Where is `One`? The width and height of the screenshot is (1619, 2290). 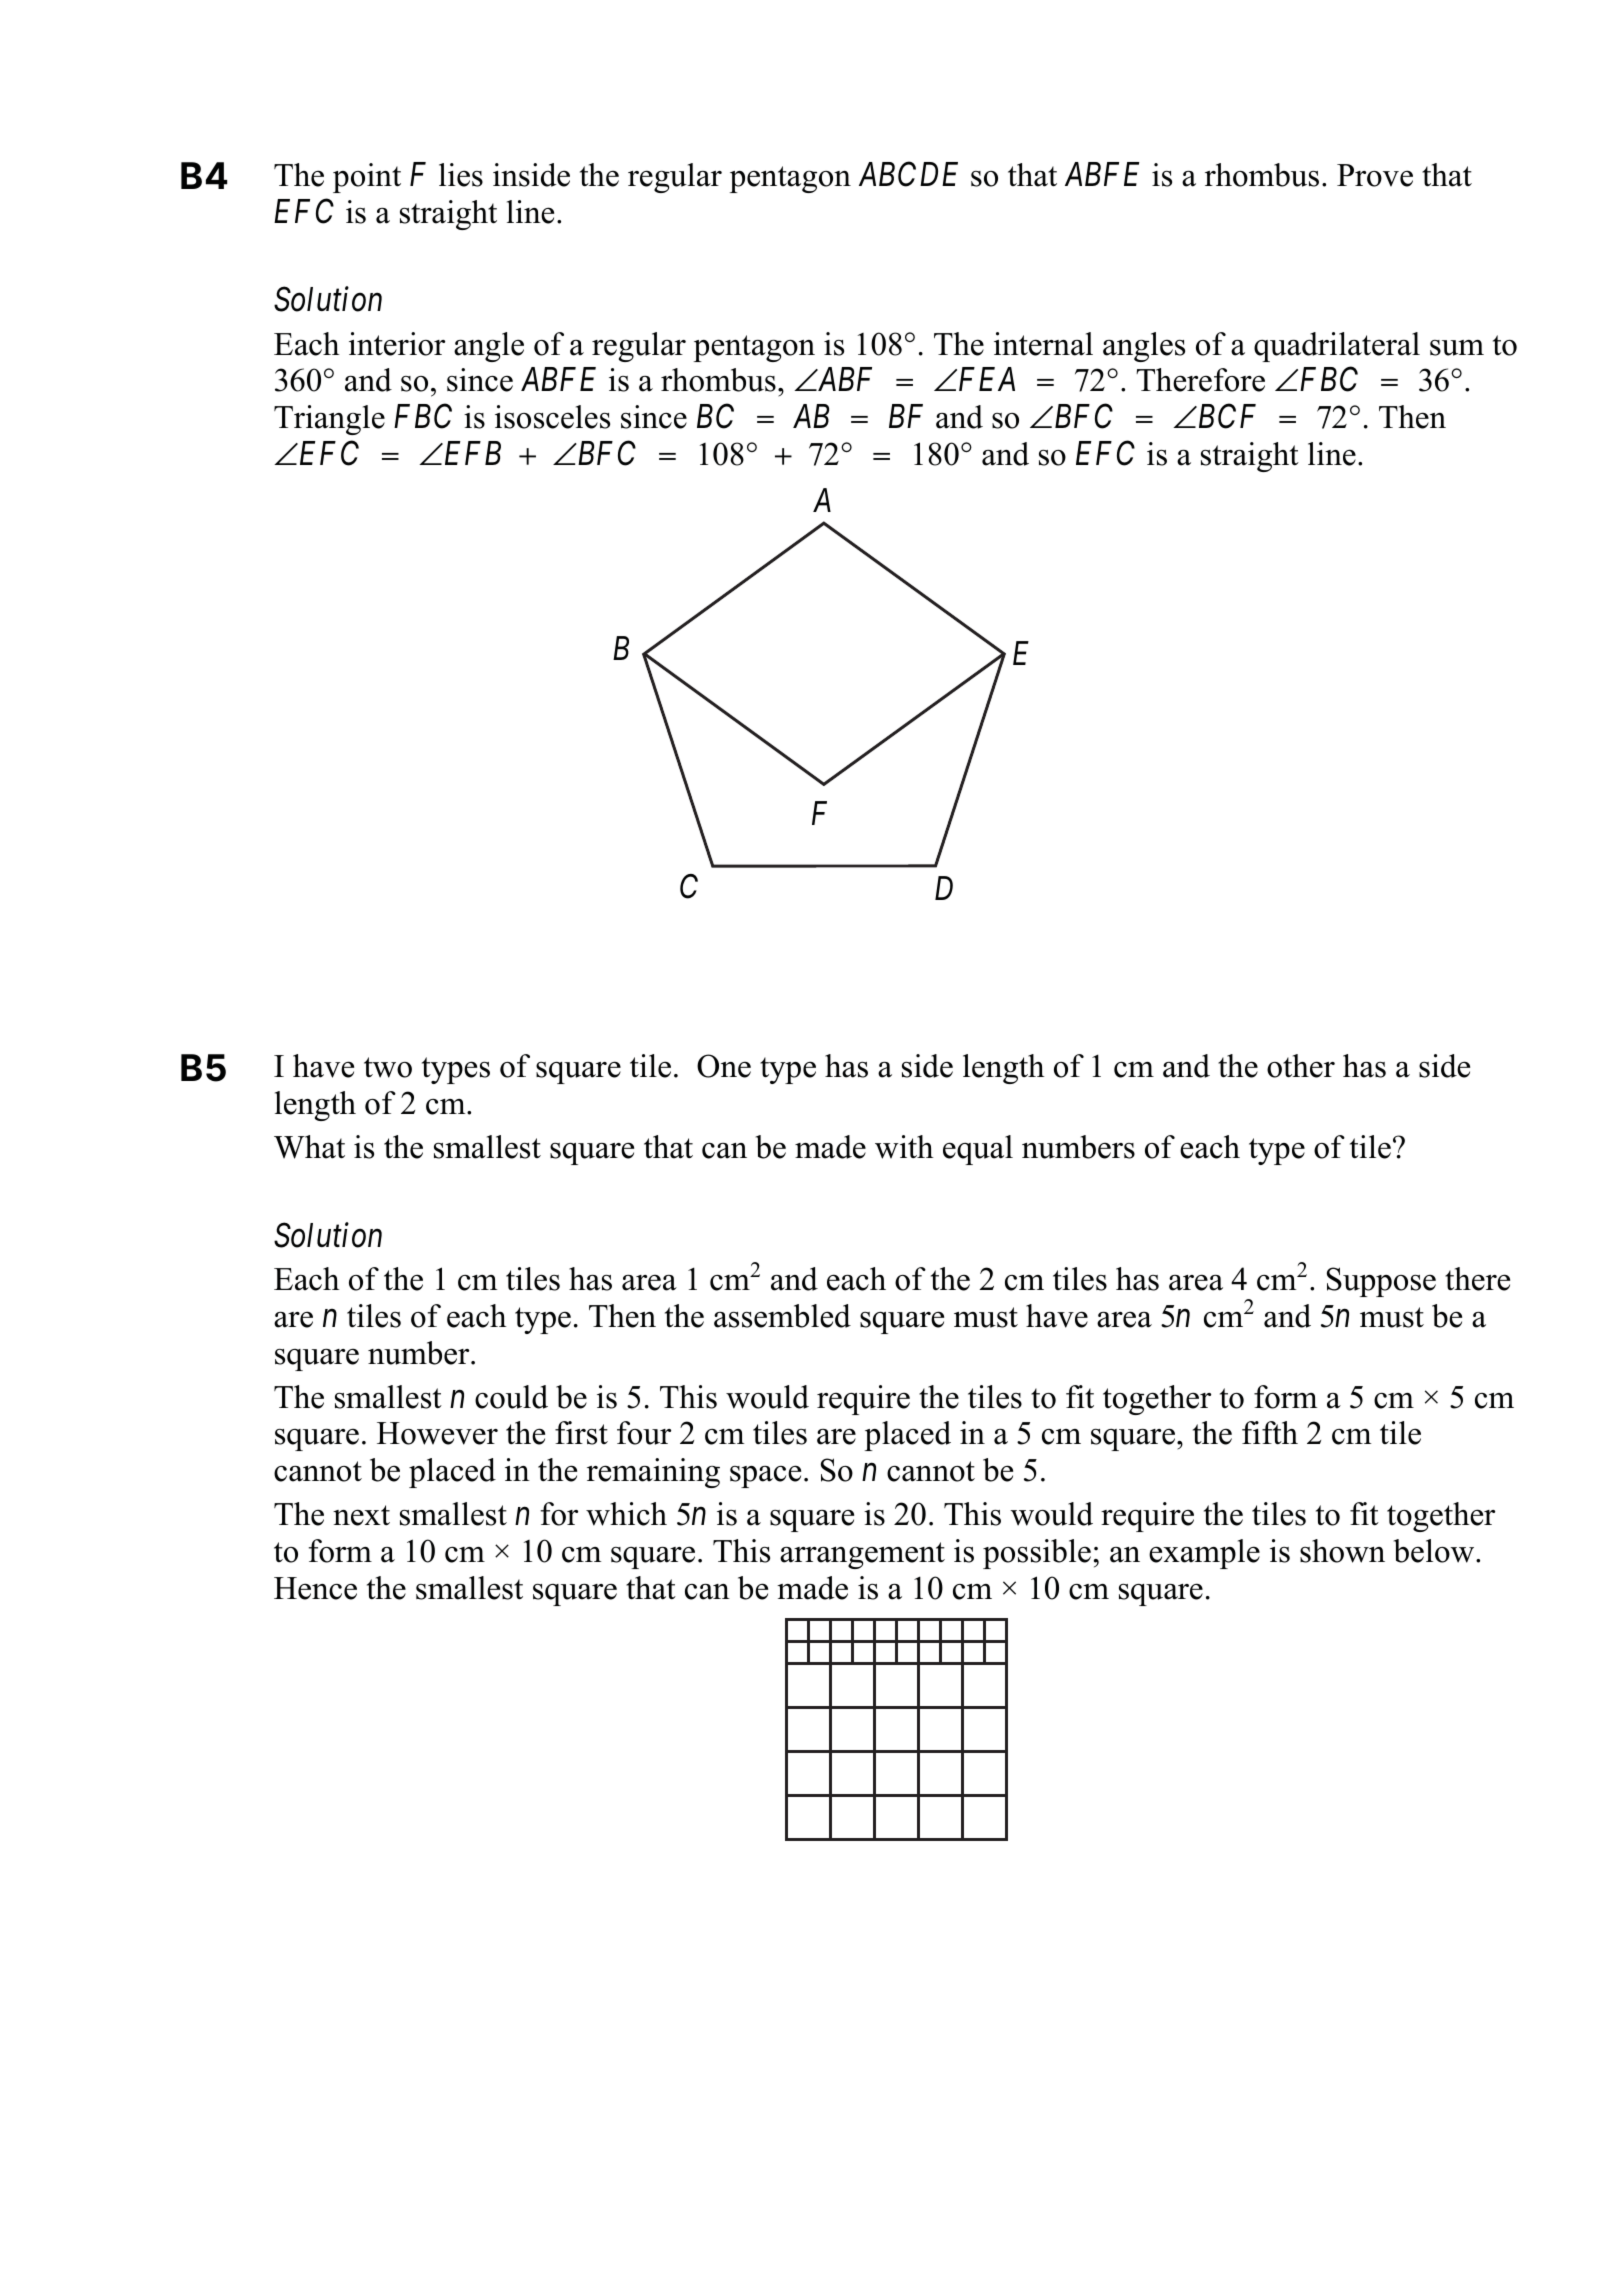 One is located at coordinates (724, 1066).
